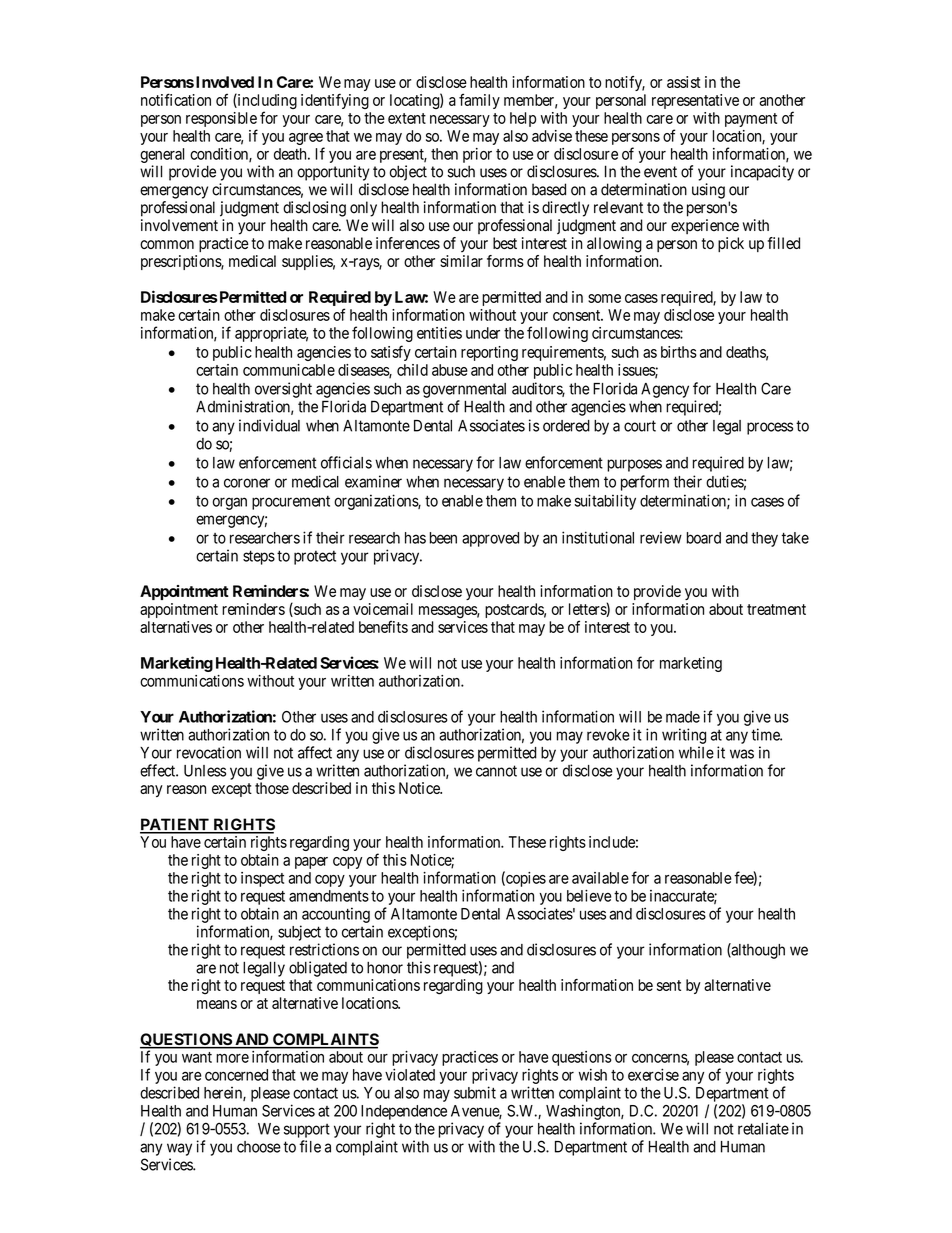  I want to click on payment, so click(751, 120).
